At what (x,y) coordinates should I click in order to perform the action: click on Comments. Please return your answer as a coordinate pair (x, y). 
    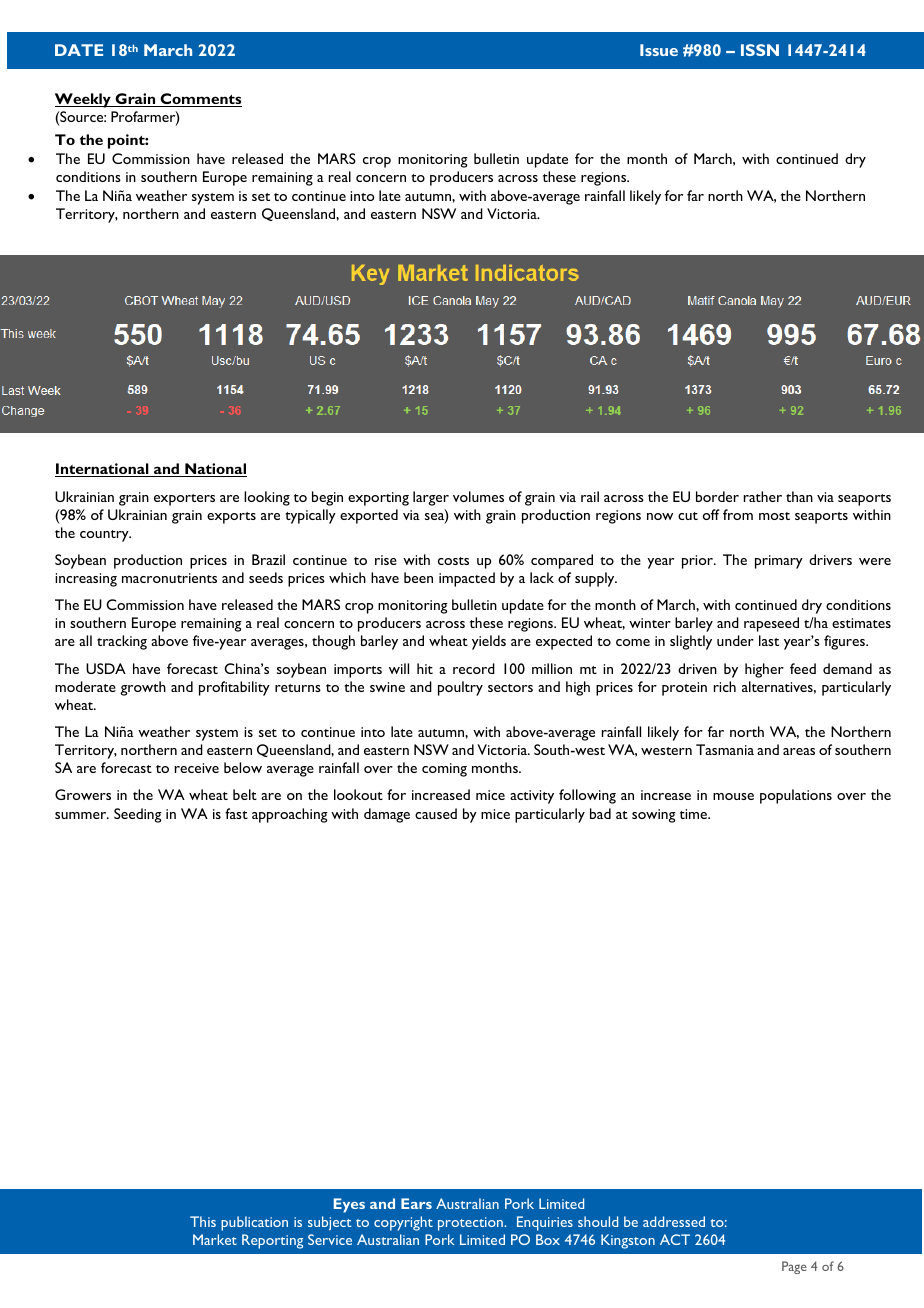
    Looking at the image, I should click on (200, 100).
